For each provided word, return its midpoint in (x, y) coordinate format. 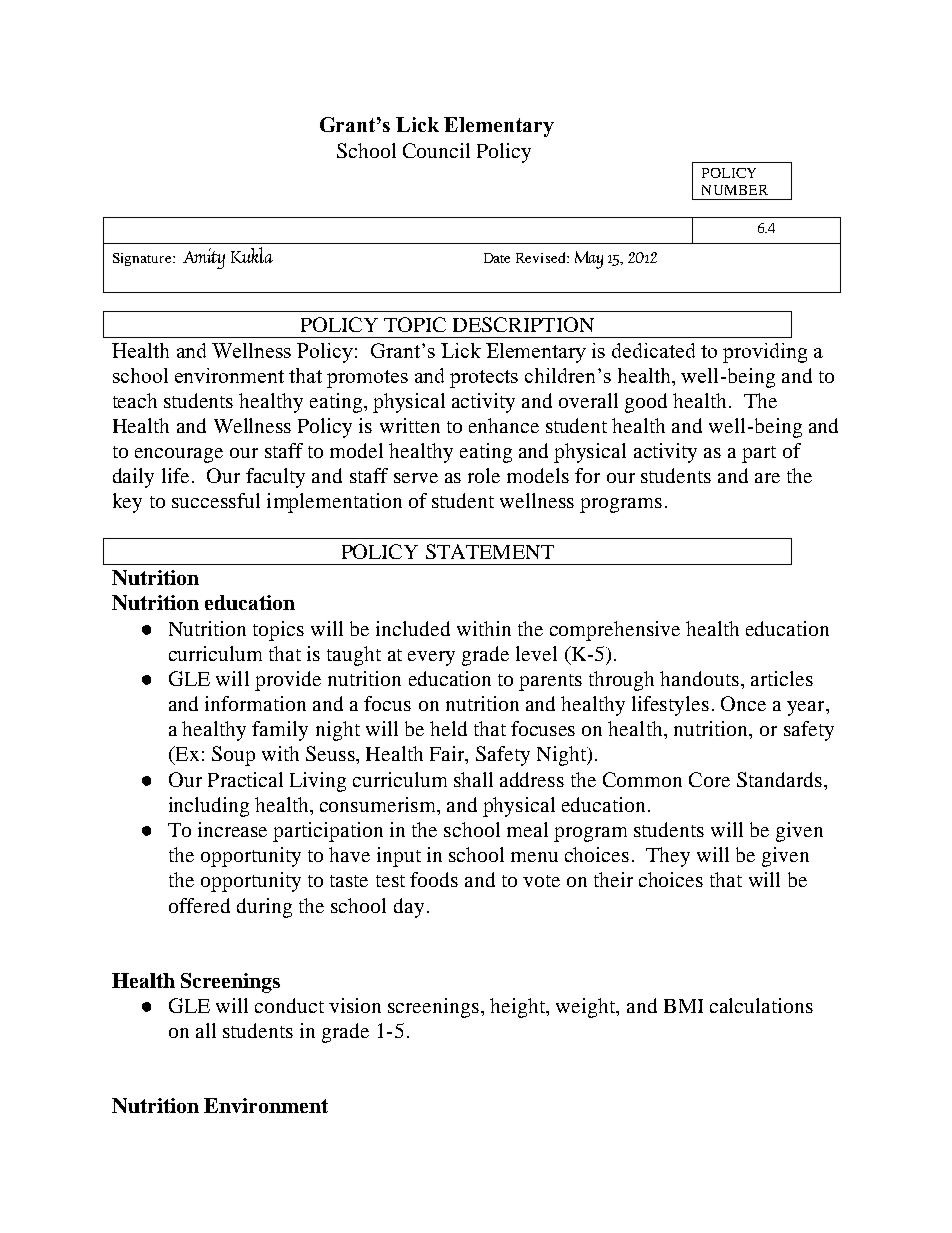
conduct (289, 1005)
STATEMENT (490, 551)
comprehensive (615, 631)
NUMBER (735, 190)
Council (436, 150)
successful (216, 500)
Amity (204, 258)
